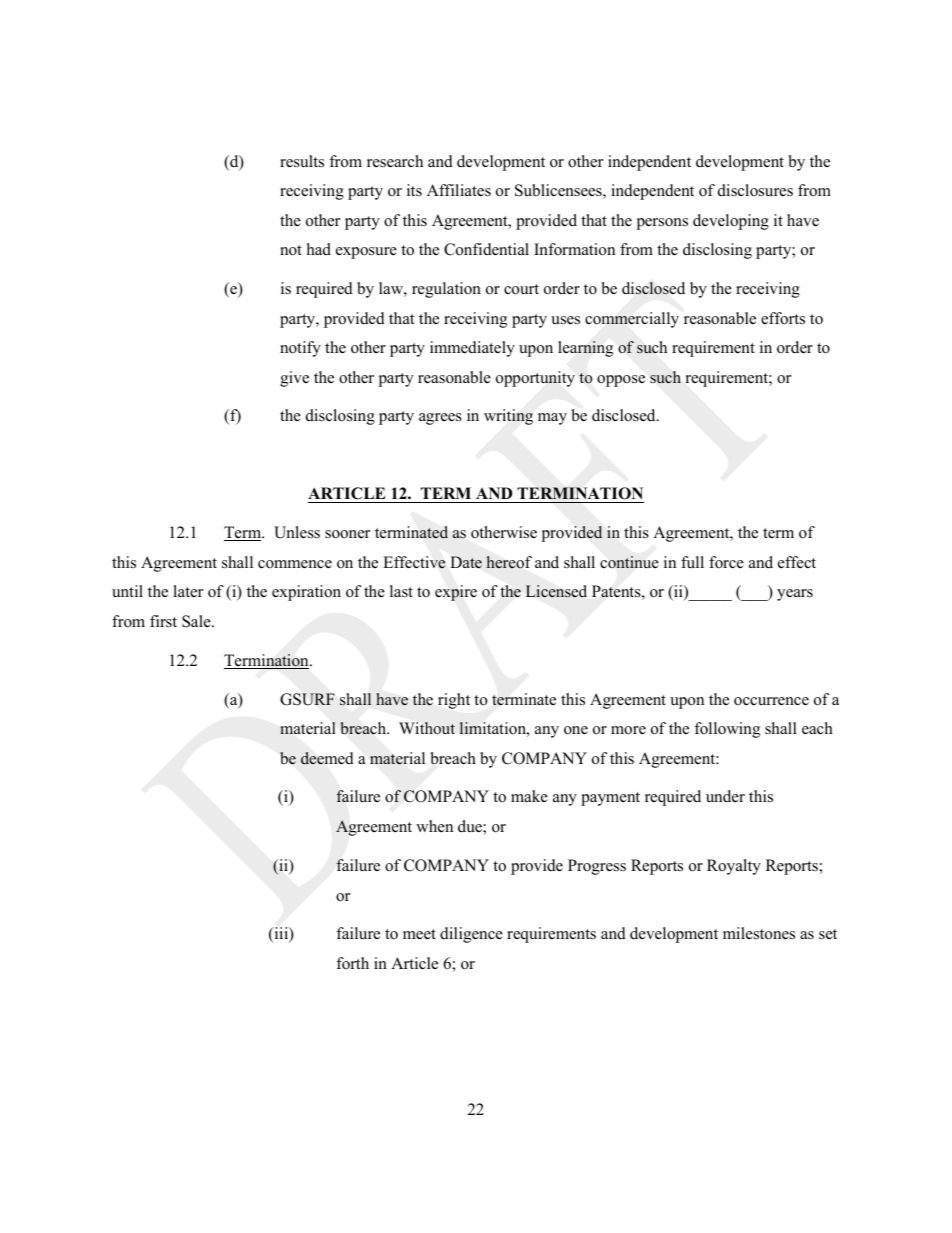 This page has height=1233, width=952. I want to click on Sale, so click(197, 621).
